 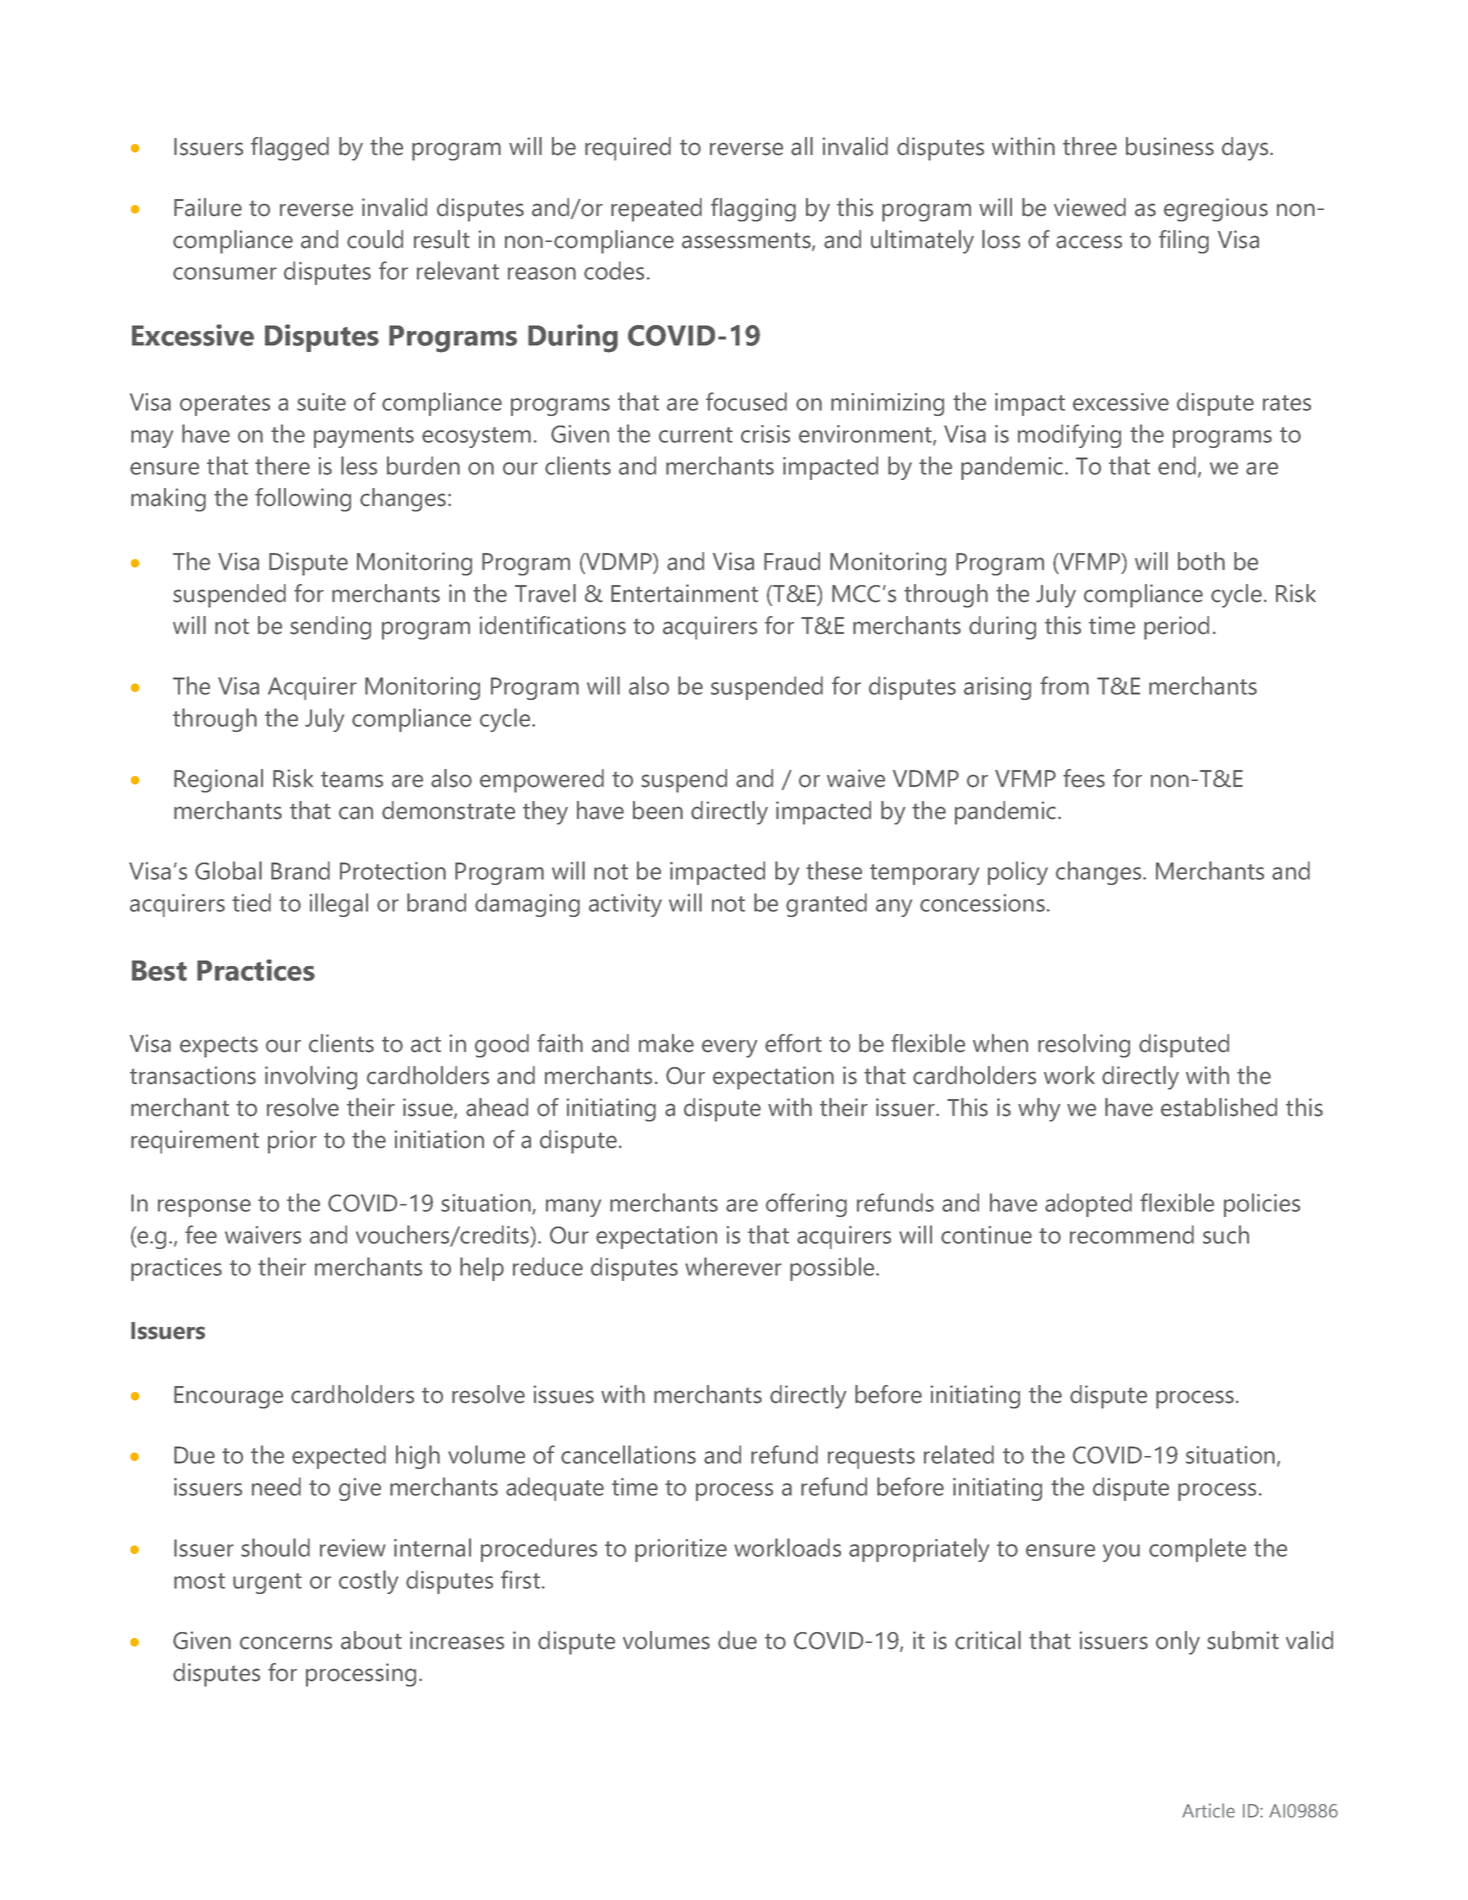 I want to click on Article, so click(x=1208, y=1810).
